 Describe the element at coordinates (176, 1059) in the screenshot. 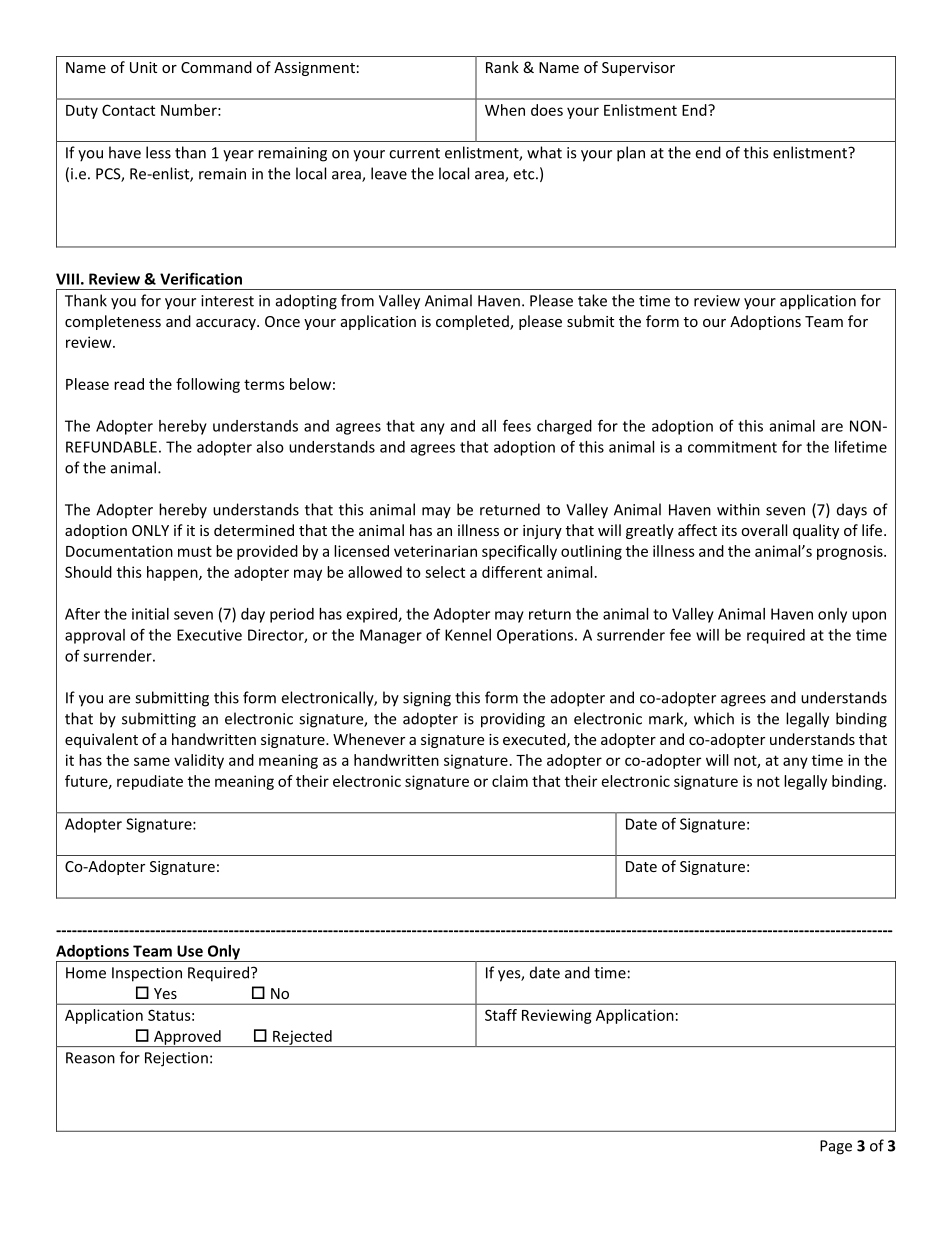

I see `Rejection` at that location.
